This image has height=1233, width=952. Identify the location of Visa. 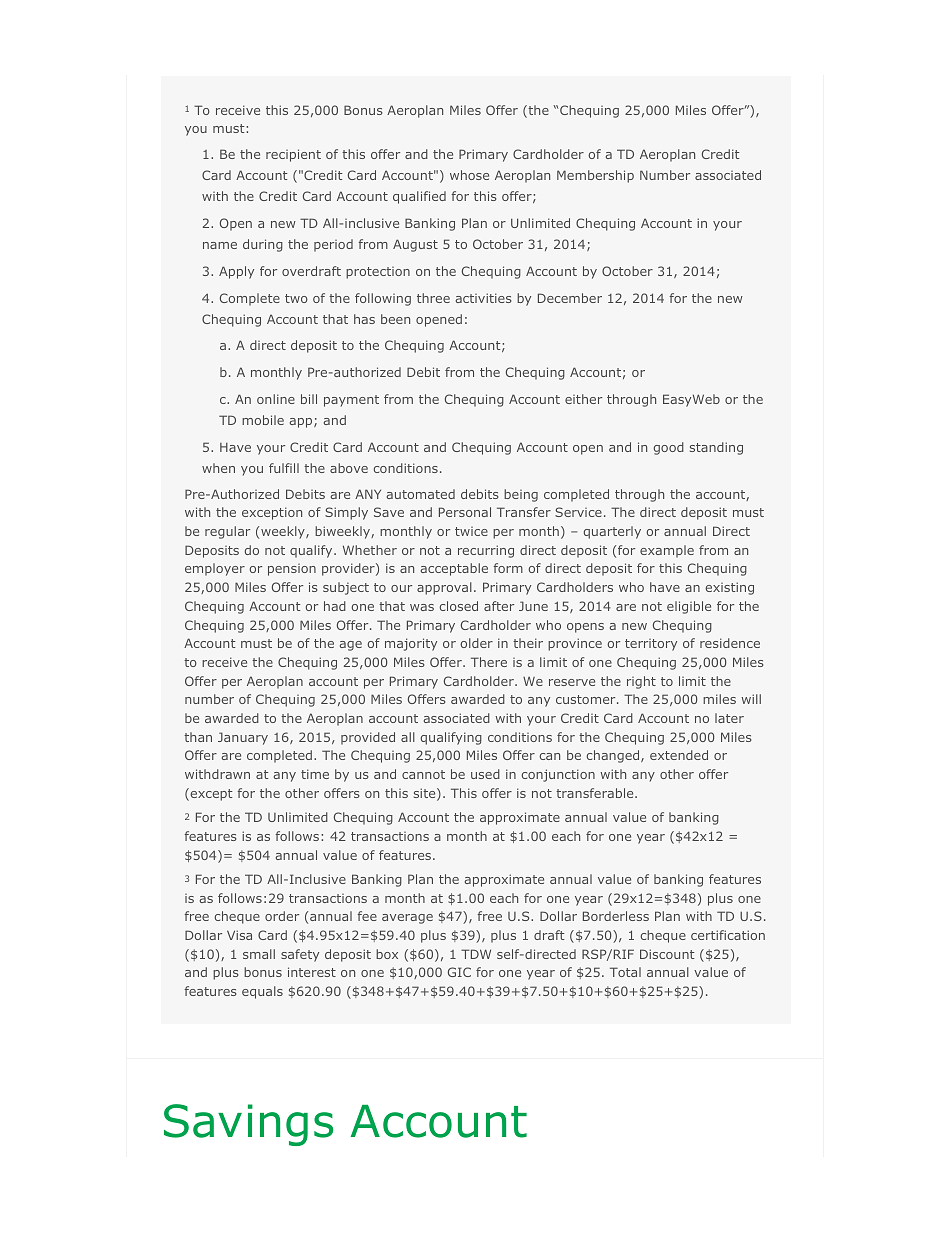
(239, 935).
